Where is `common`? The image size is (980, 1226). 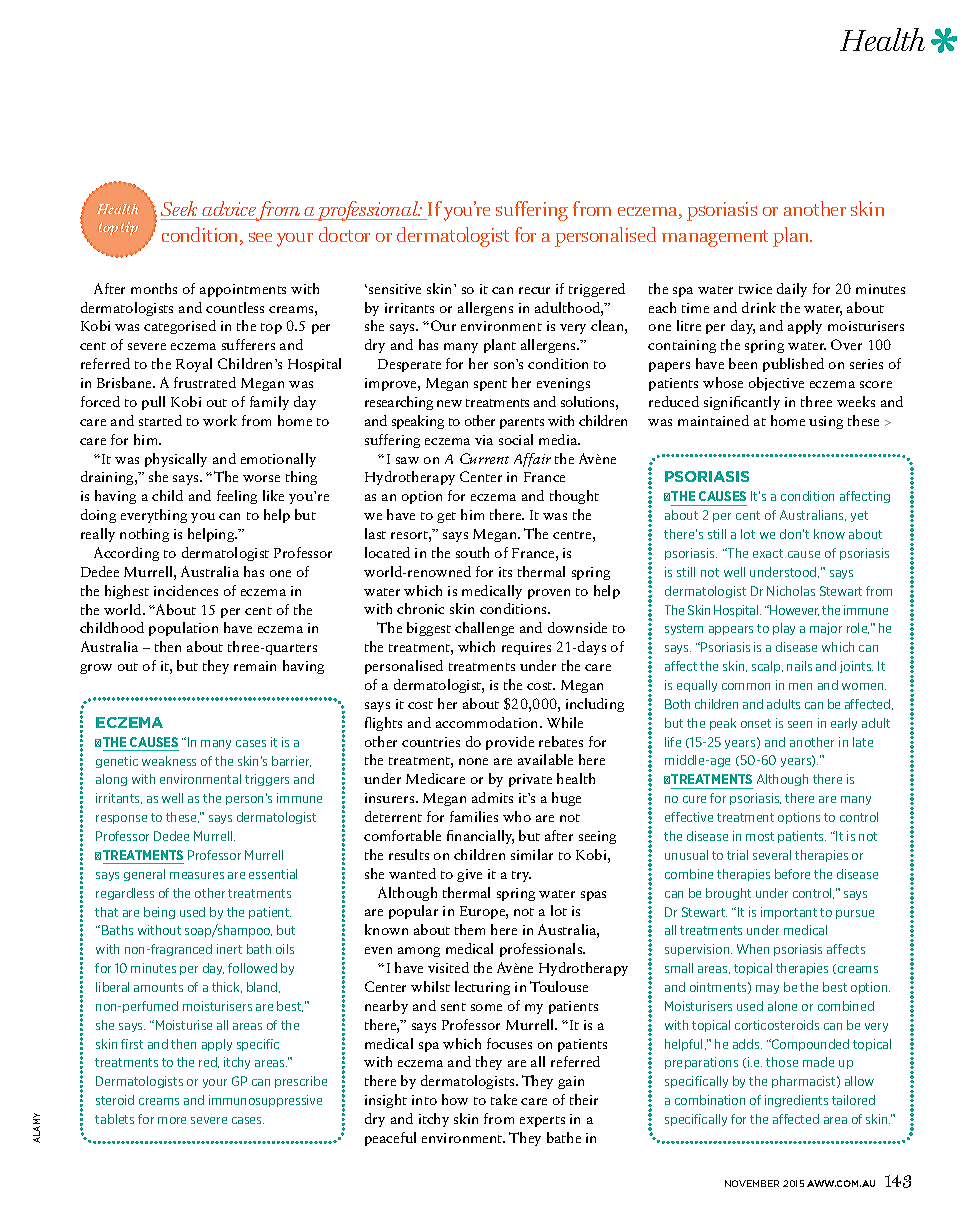
common is located at coordinates (746, 686).
